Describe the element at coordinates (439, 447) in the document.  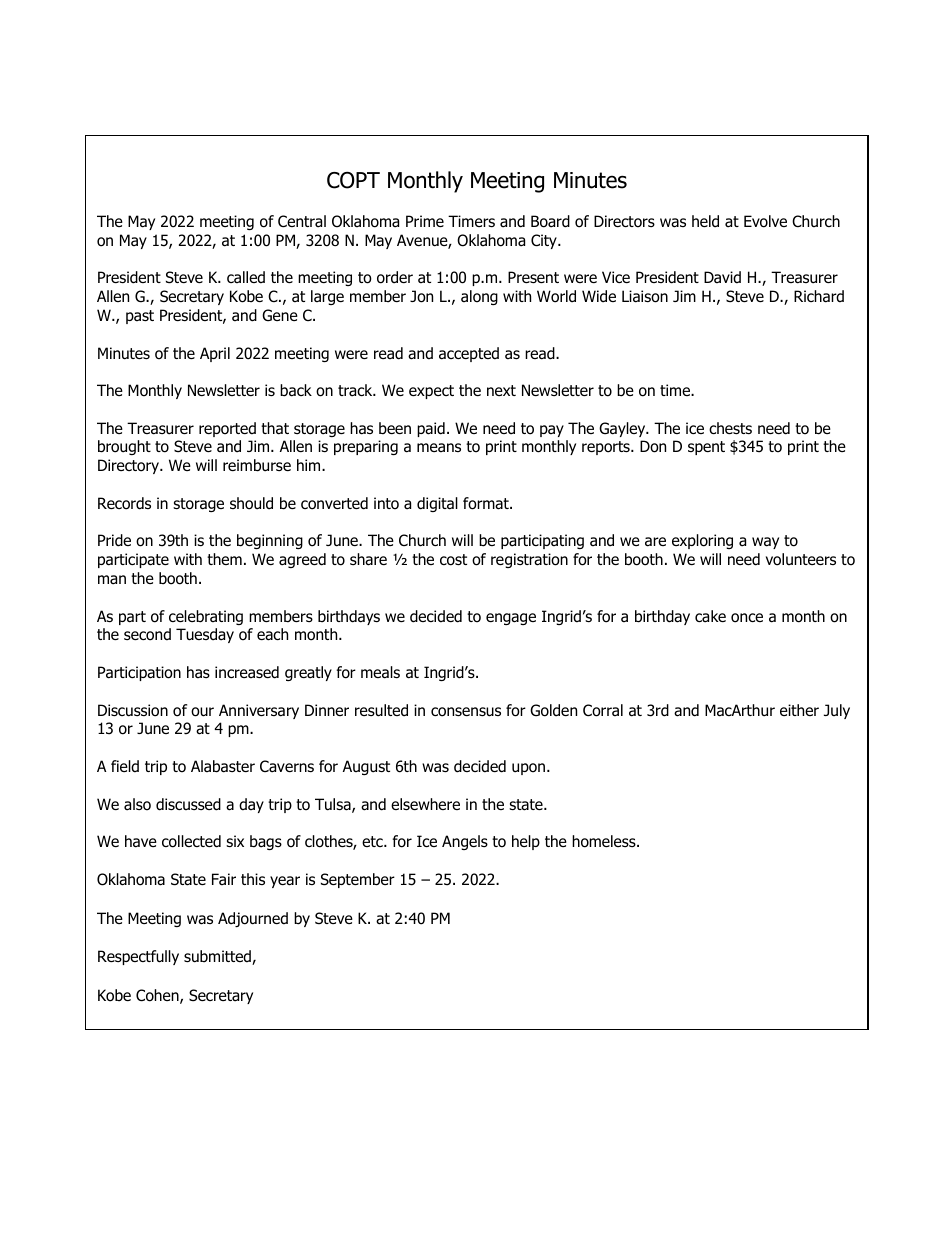
I see `means` at that location.
